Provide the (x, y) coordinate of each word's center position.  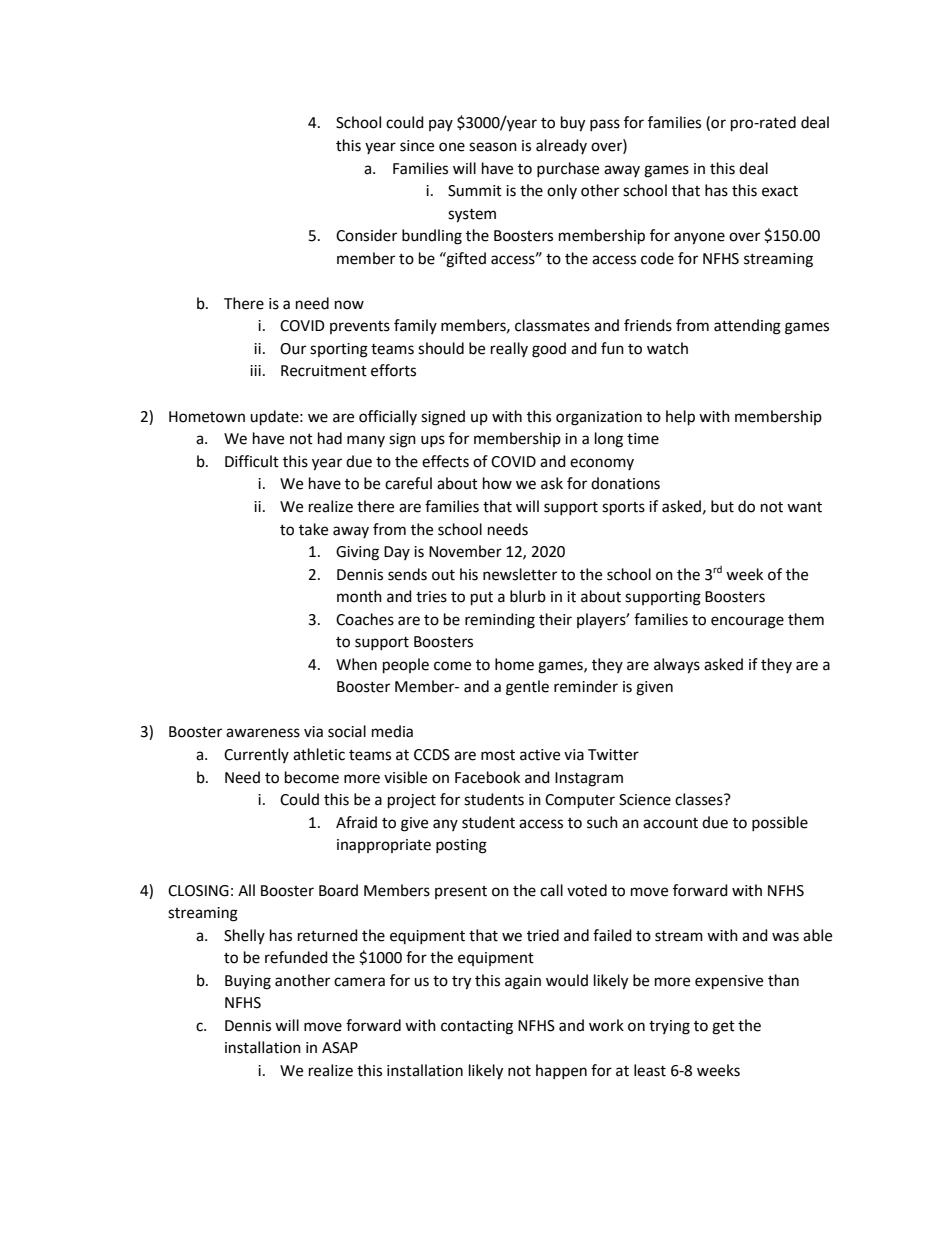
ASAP (340, 1048)
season (493, 147)
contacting (477, 1027)
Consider (366, 235)
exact (780, 191)
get (723, 1028)
